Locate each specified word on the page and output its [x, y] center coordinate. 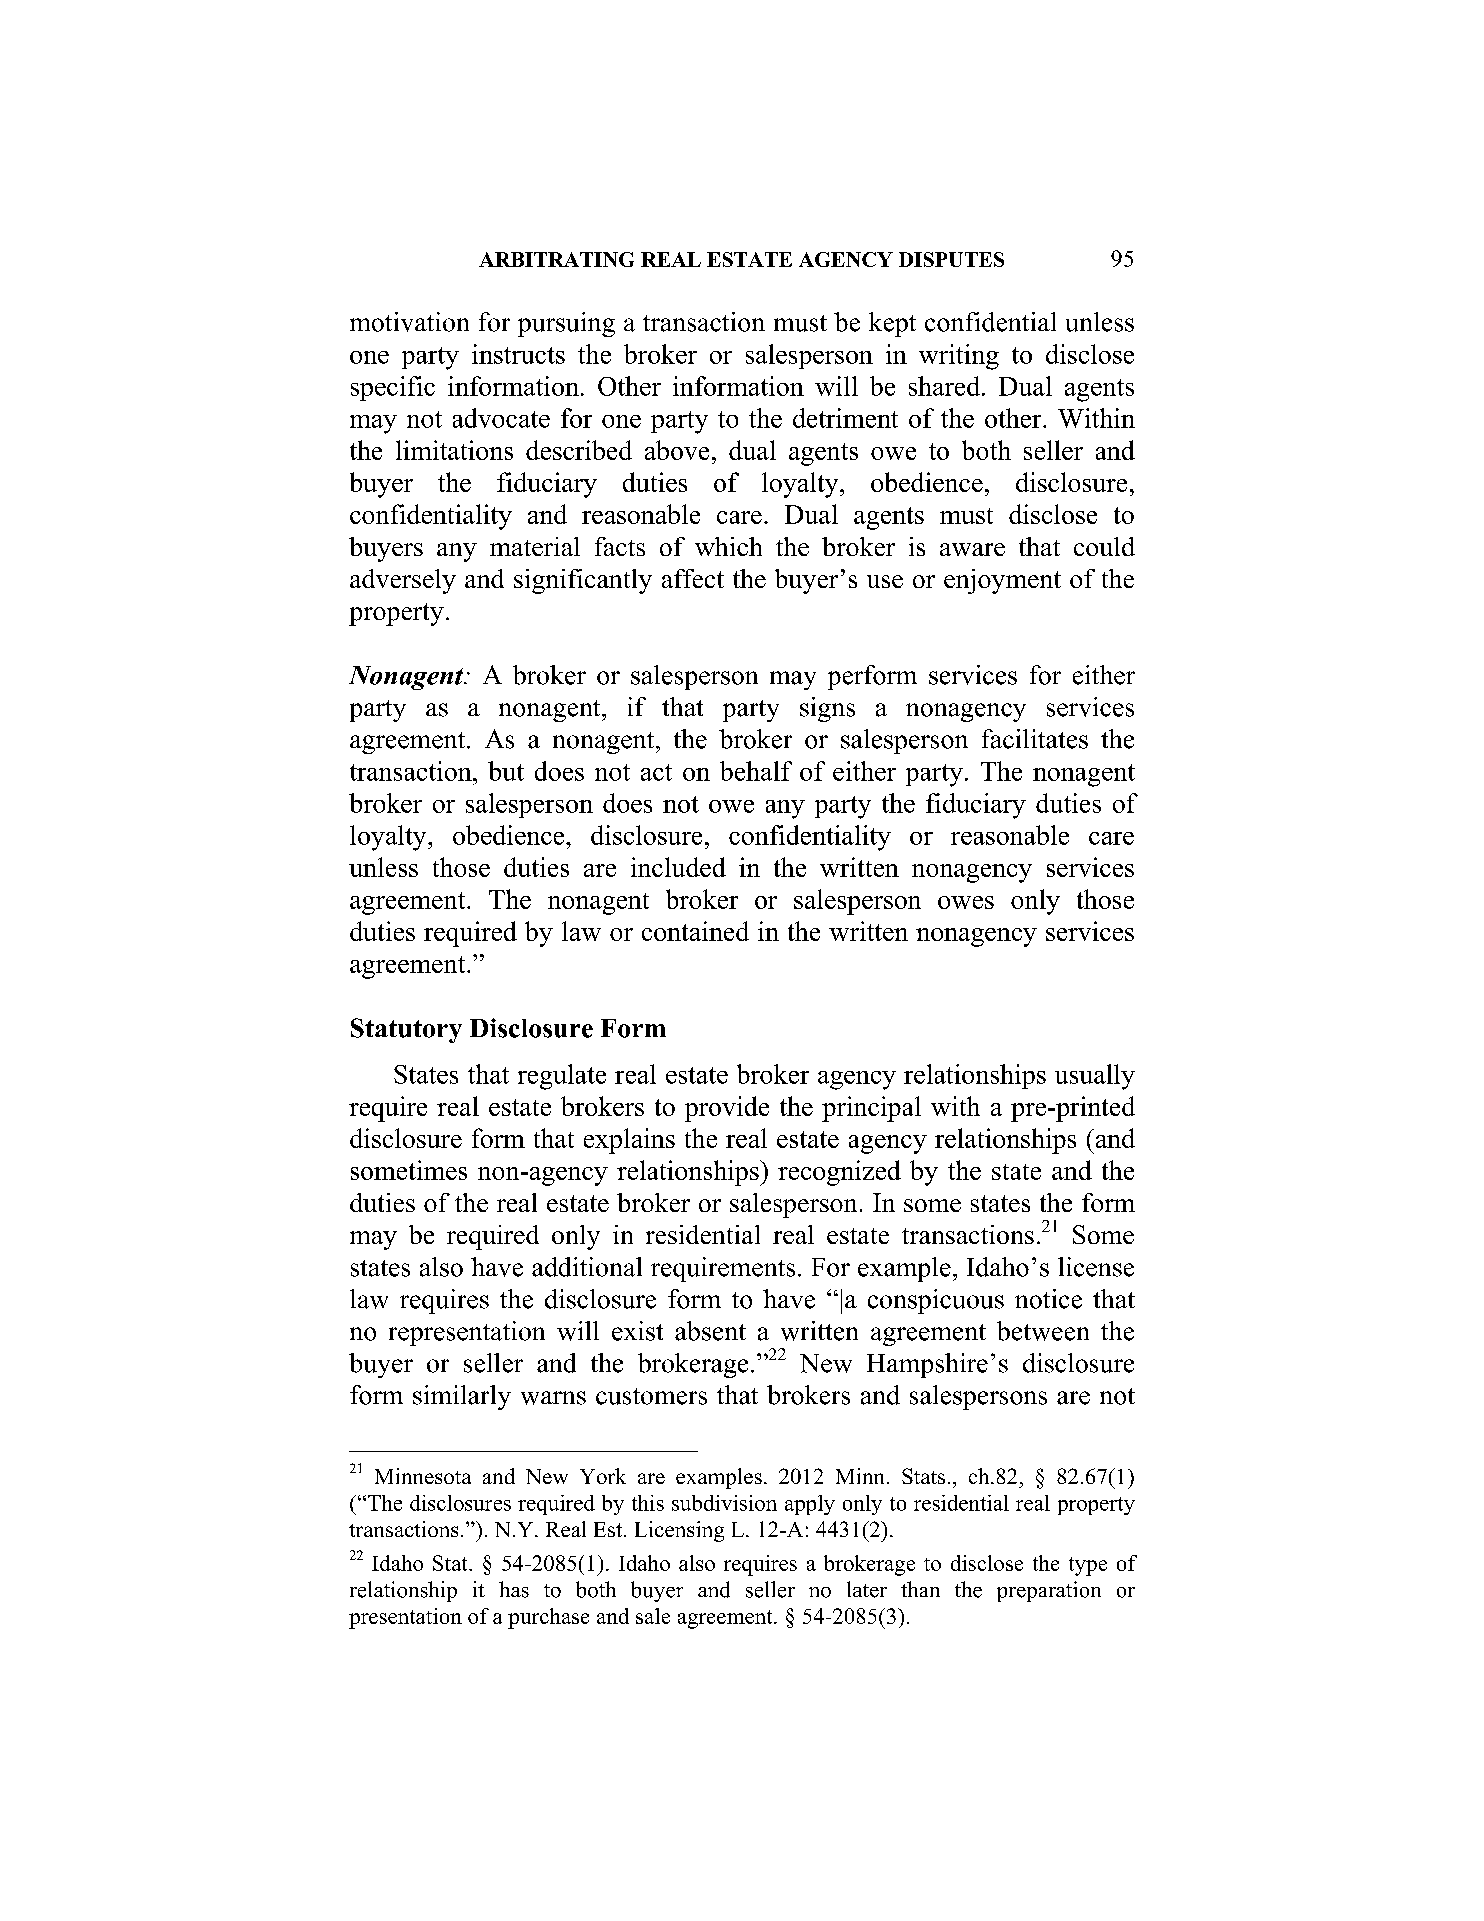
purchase [548, 1618]
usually [1095, 1077]
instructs [518, 354]
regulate [562, 1077]
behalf [756, 771]
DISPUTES [951, 259]
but [506, 771]
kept [892, 324]
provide [727, 1109]
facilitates [1035, 739]
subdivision [724, 1503]
